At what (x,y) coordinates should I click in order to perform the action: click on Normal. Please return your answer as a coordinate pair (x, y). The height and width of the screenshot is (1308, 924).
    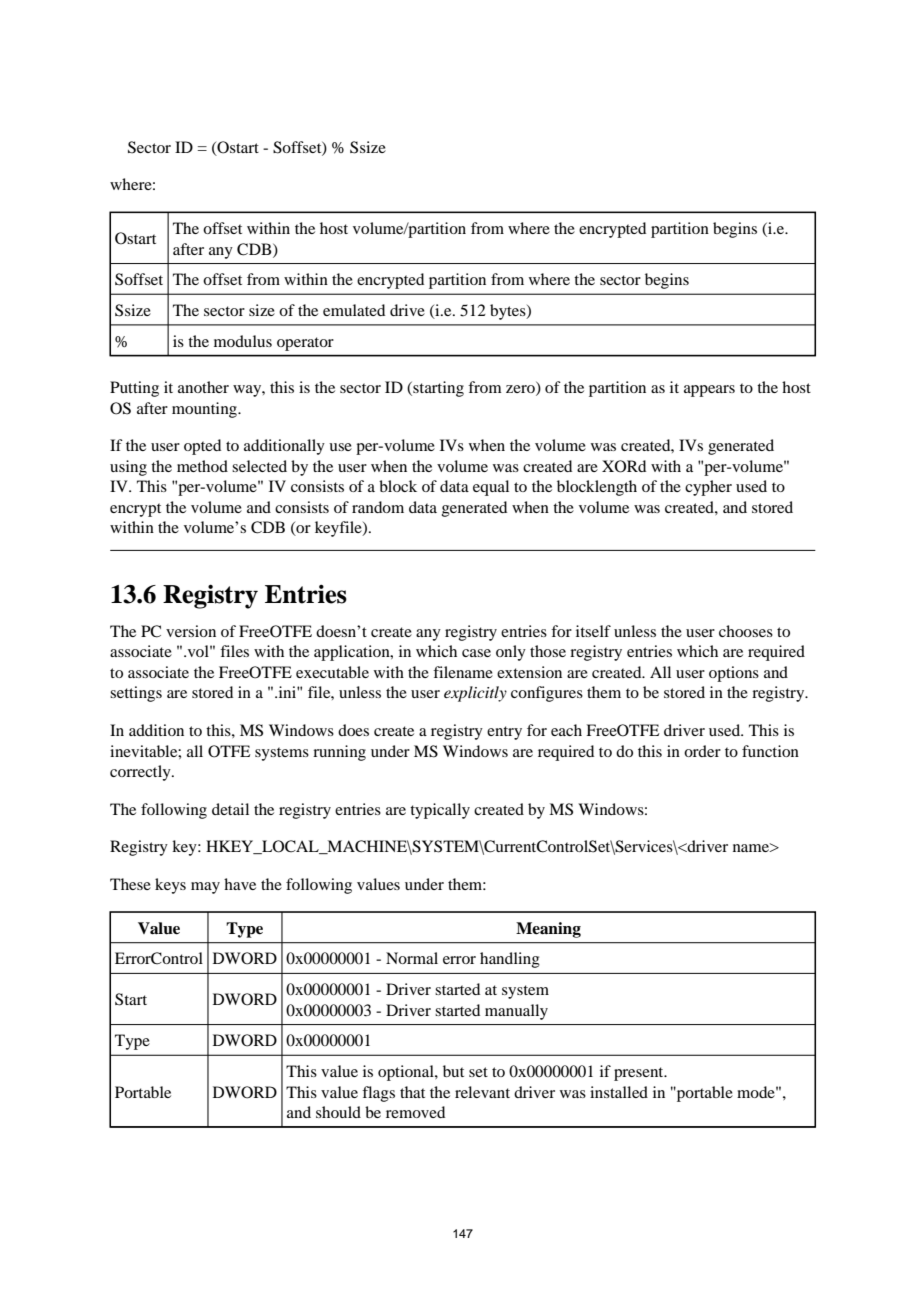
    Looking at the image, I should click on (412, 958).
